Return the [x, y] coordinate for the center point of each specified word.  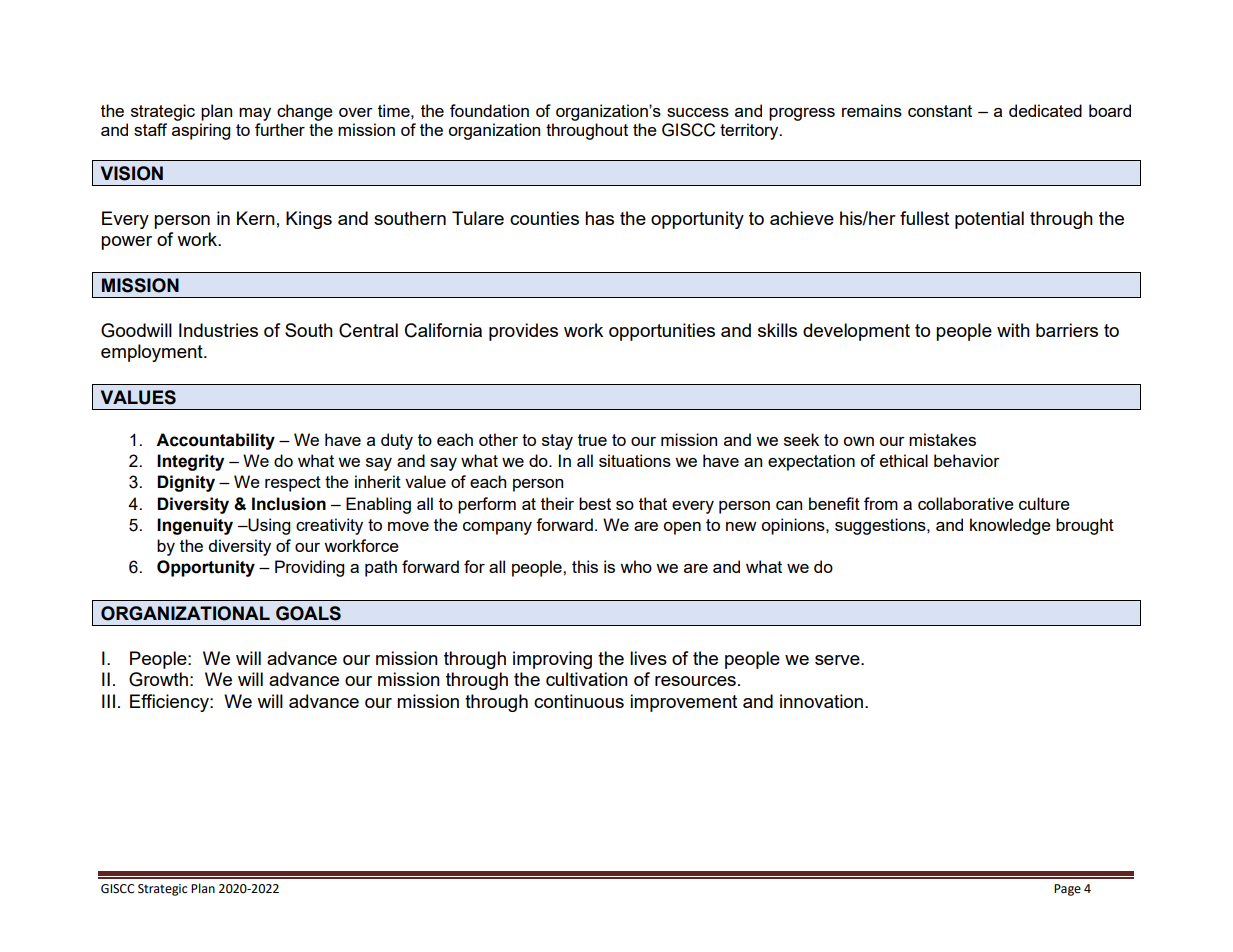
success [698, 112]
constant [940, 111]
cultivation [587, 679]
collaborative [966, 503]
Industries [218, 330]
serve [838, 660]
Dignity [186, 483]
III [108, 701]
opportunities [662, 332]
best [595, 503]
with [1013, 330]
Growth [158, 679]
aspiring [201, 131]
